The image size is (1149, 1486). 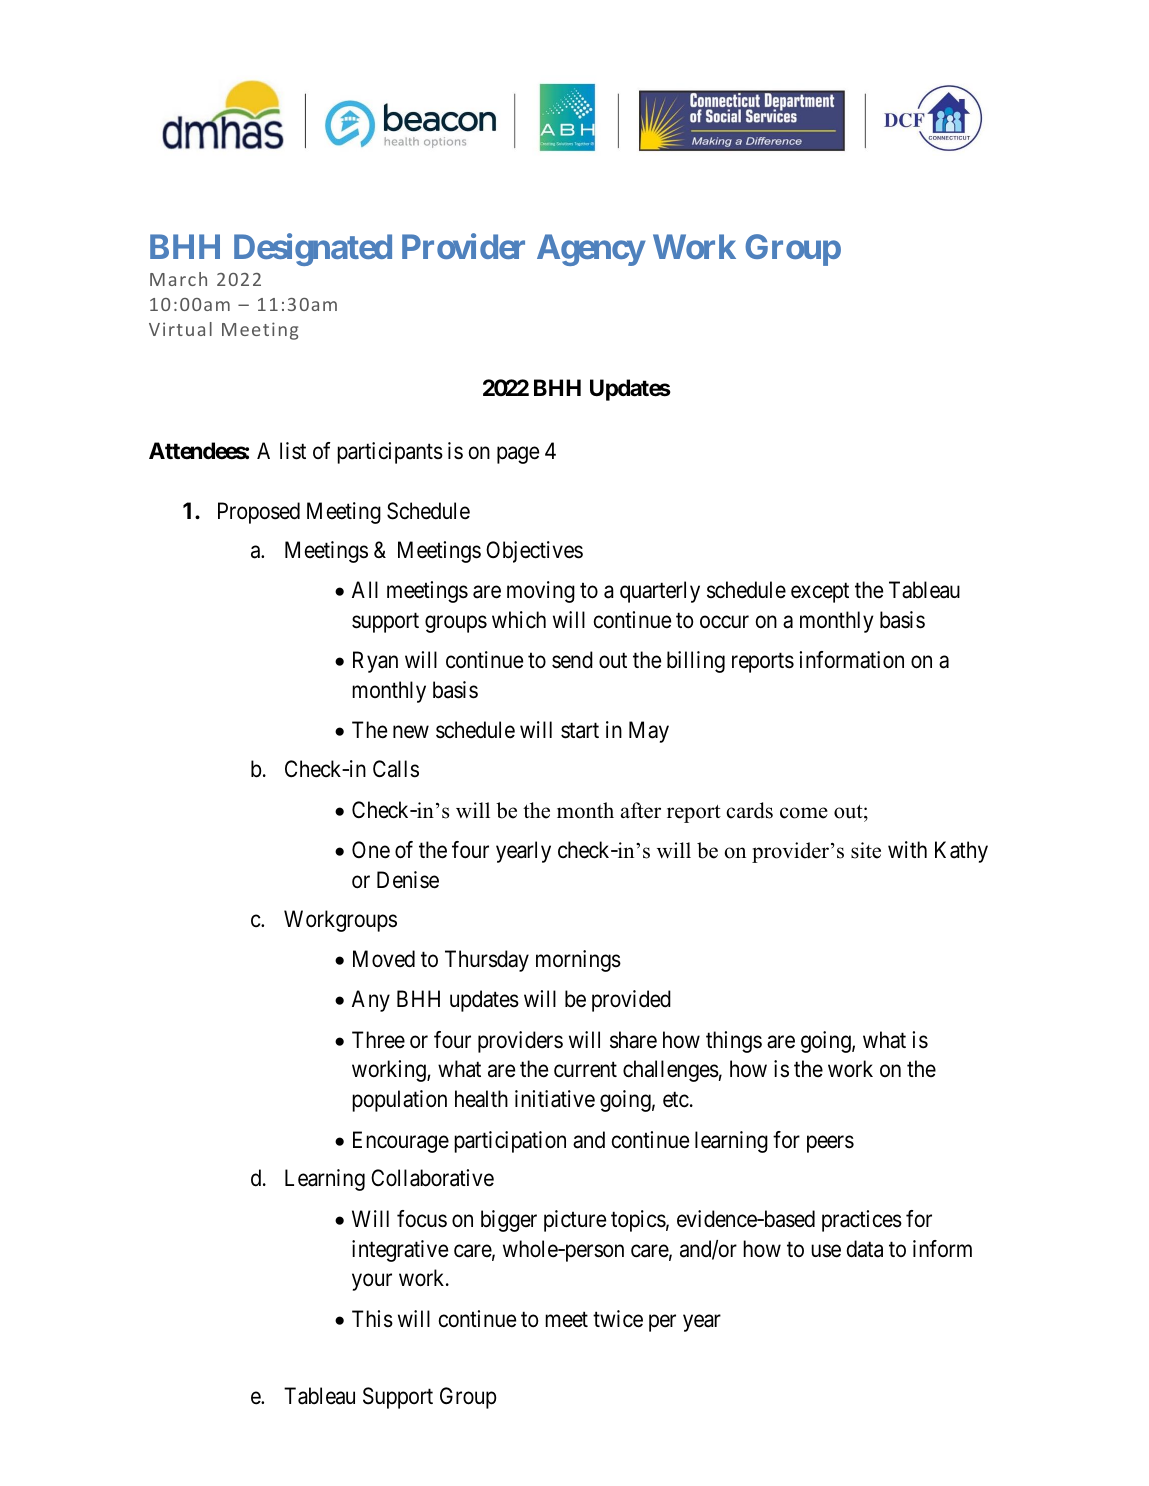 What do you see at coordinates (865, 1249) in the image?
I see `data` at bounding box center [865, 1249].
